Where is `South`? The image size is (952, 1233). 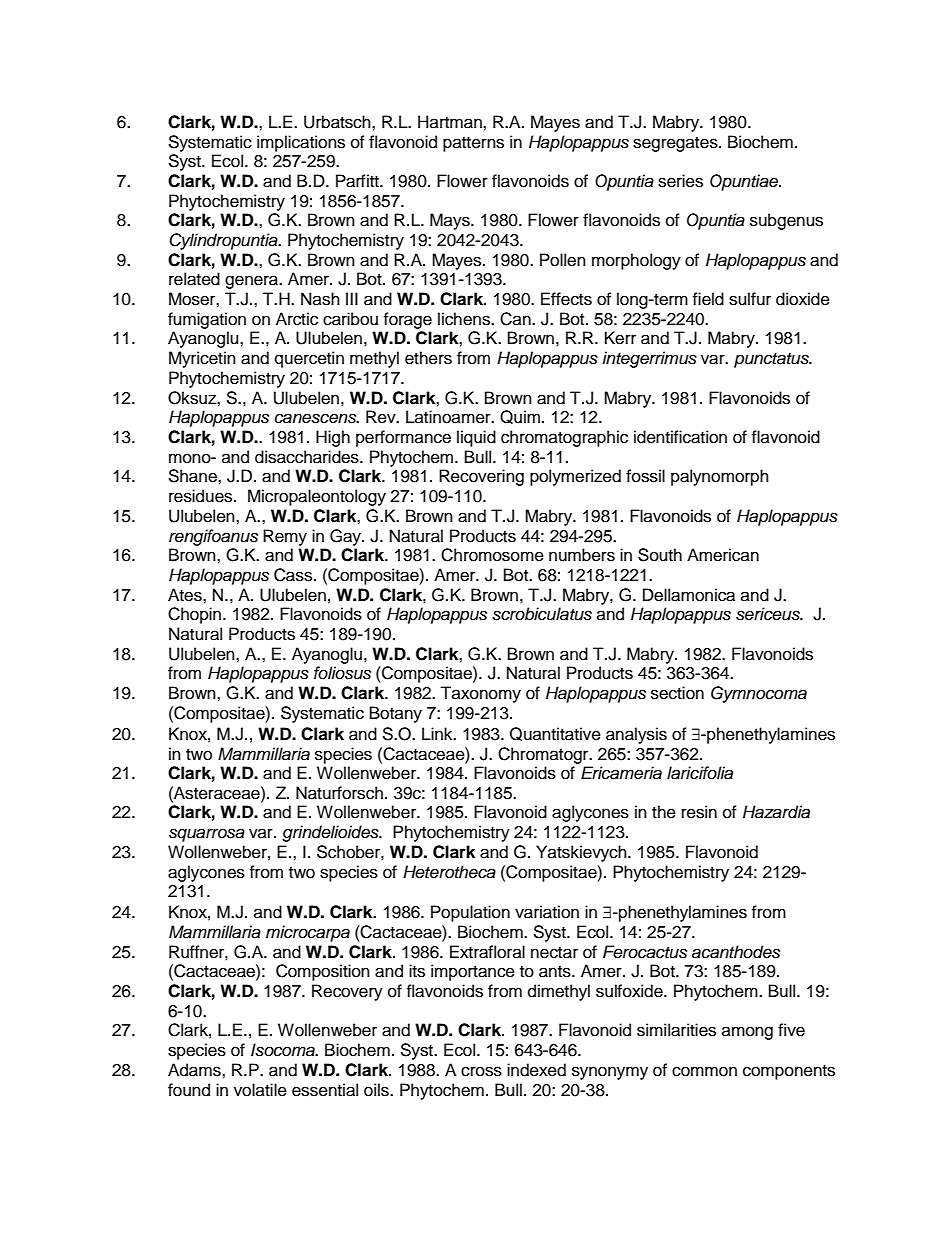 South is located at coordinates (660, 555).
